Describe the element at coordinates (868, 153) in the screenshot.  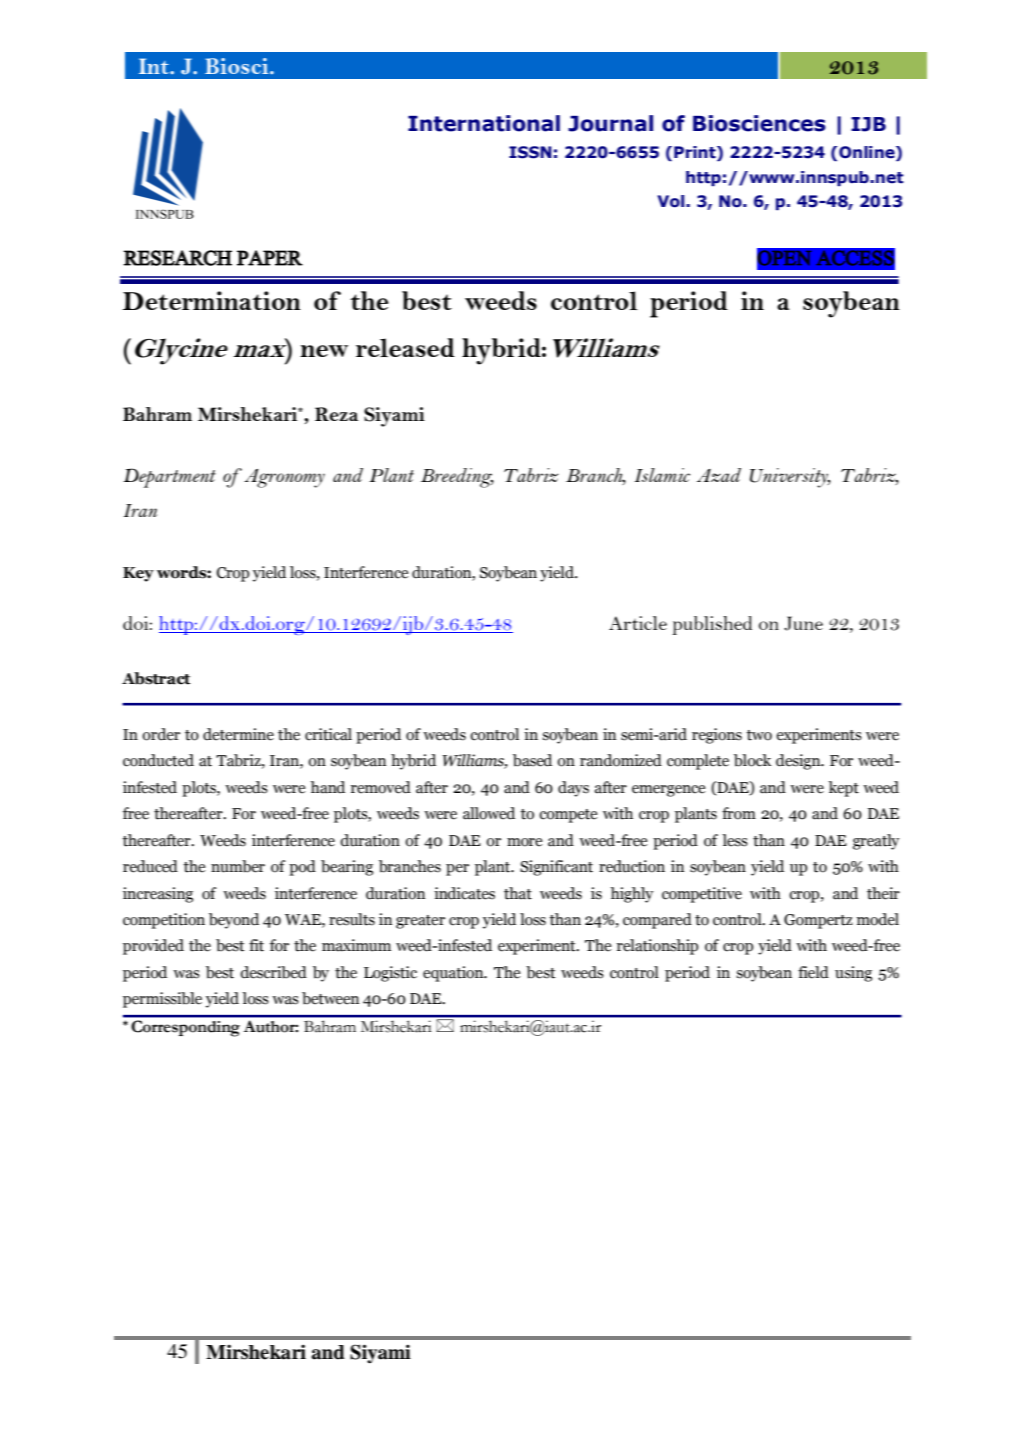
I see `Online` at that location.
